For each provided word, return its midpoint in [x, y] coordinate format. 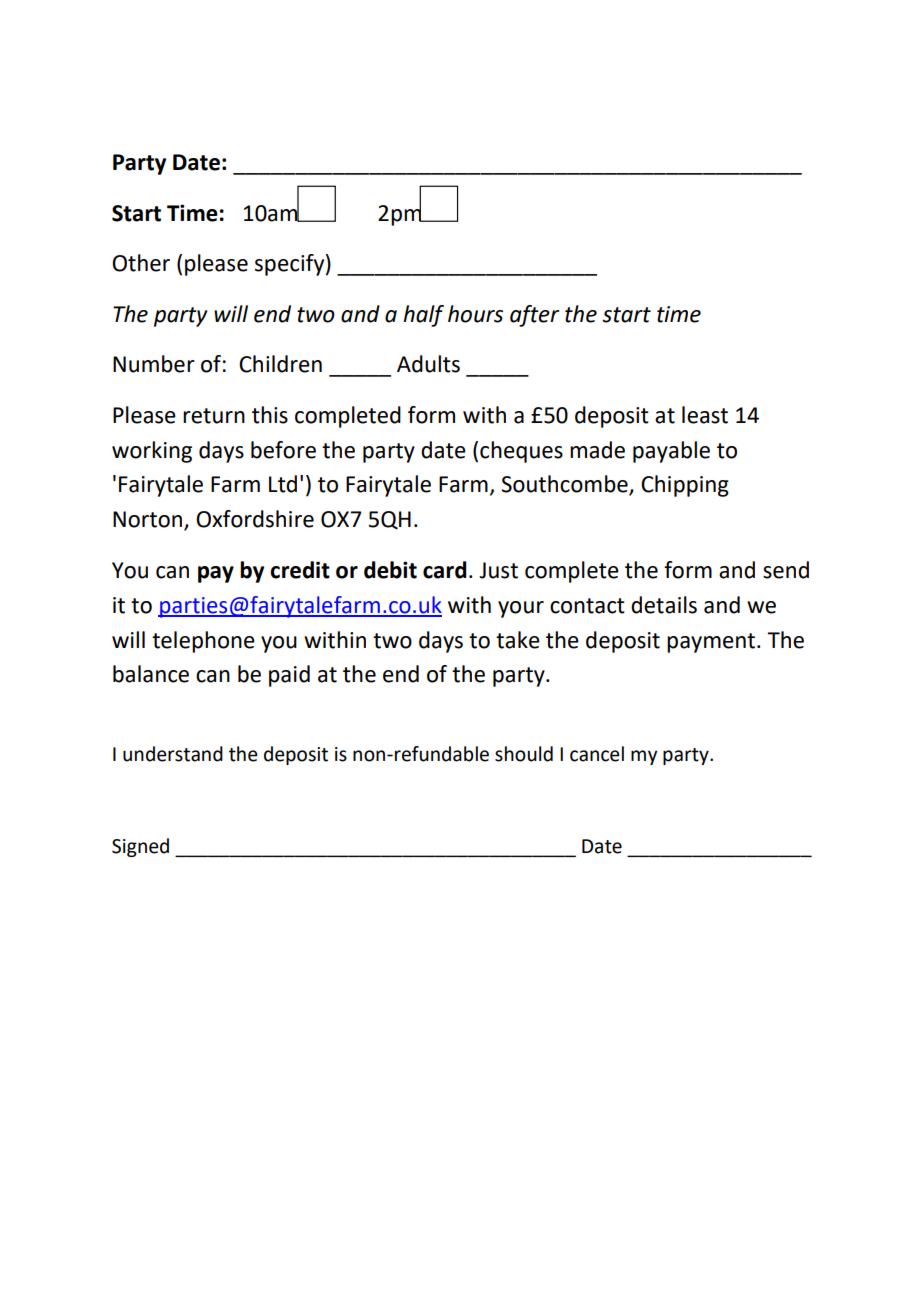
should [524, 754]
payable [671, 452]
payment [712, 643]
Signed [140, 847]
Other [141, 263]
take [518, 640]
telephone [203, 642]
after [534, 316]
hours [475, 314]
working [152, 452]
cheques [521, 452]
